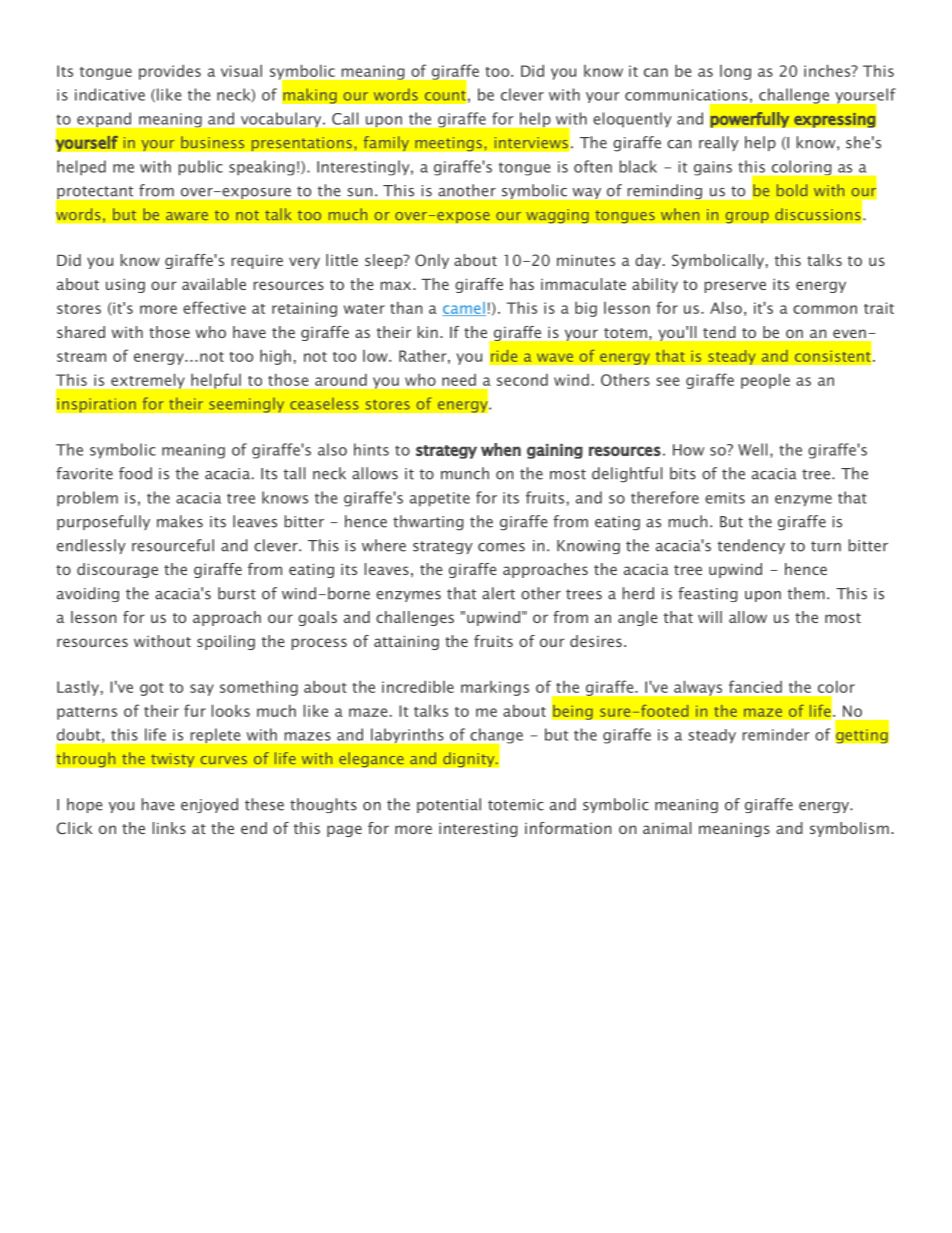 Image resolution: width=952 pixels, height=1233 pixels. I want to click on enjoyed, so click(209, 805).
